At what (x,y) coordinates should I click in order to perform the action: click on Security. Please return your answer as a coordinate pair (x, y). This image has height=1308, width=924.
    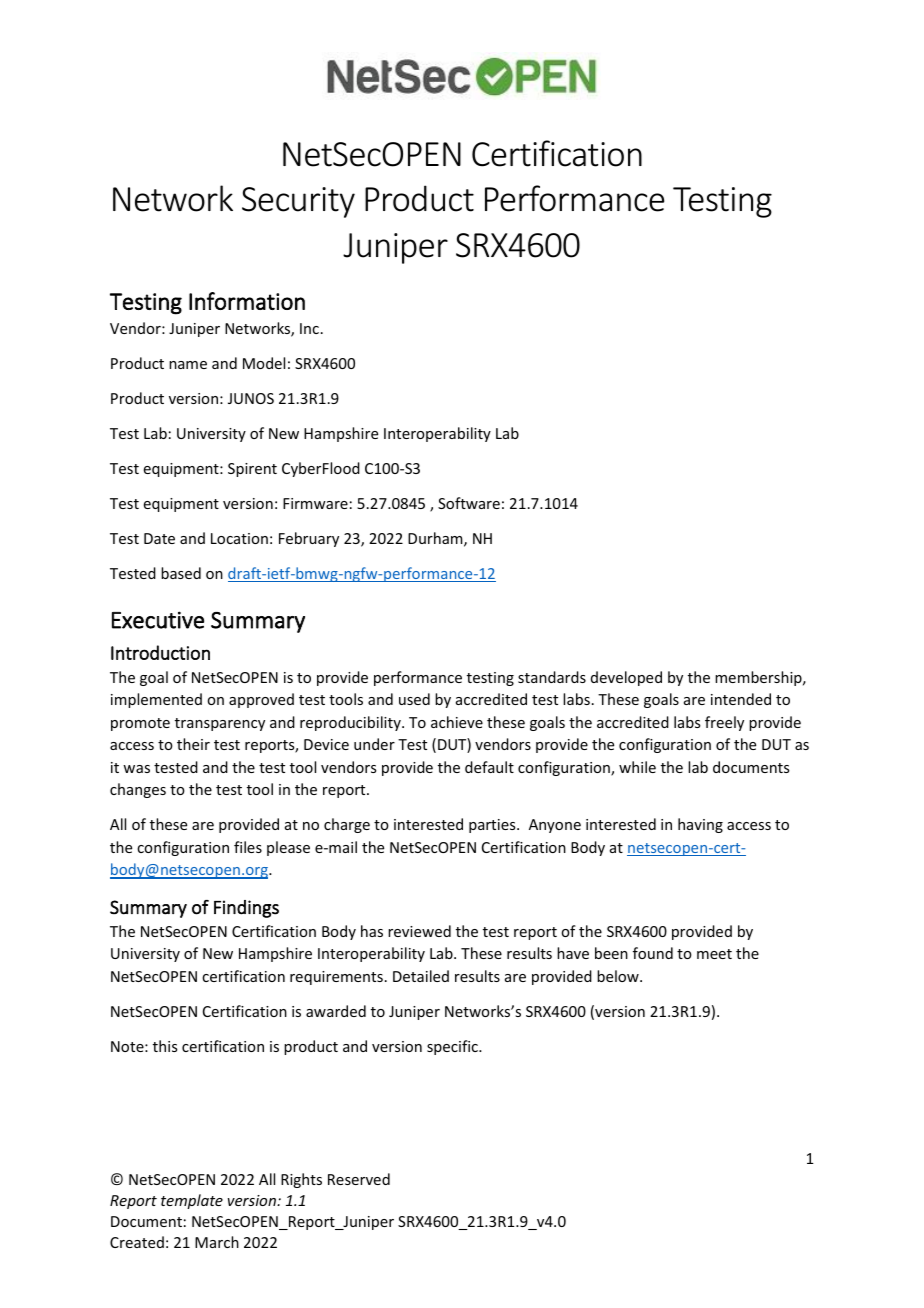
    Looking at the image, I should click on (298, 202).
